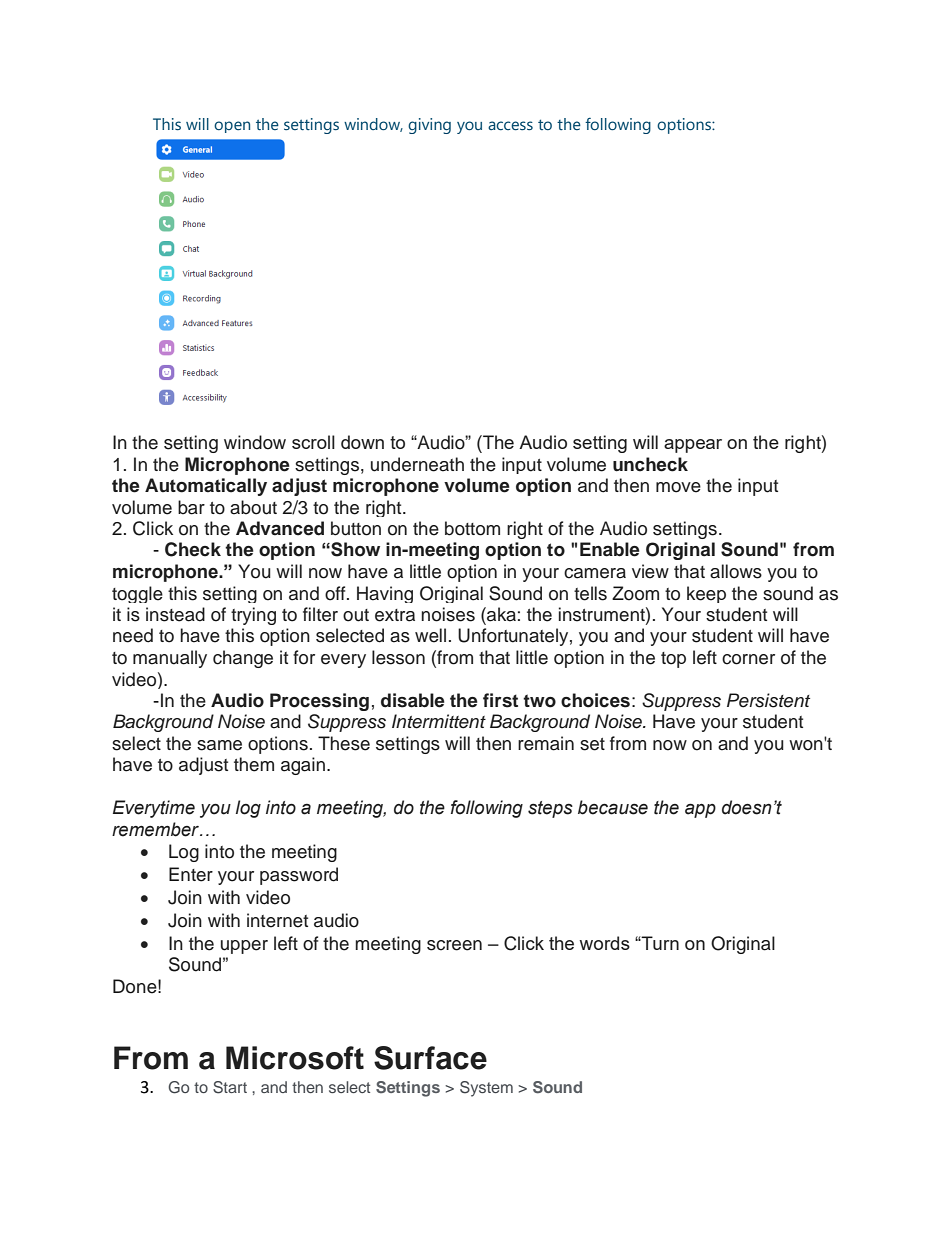 The height and width of the page is (1233, 952). What do you see at coordinates (678, 487) in the page?
I see `move` at bounding box center [678, 487].
